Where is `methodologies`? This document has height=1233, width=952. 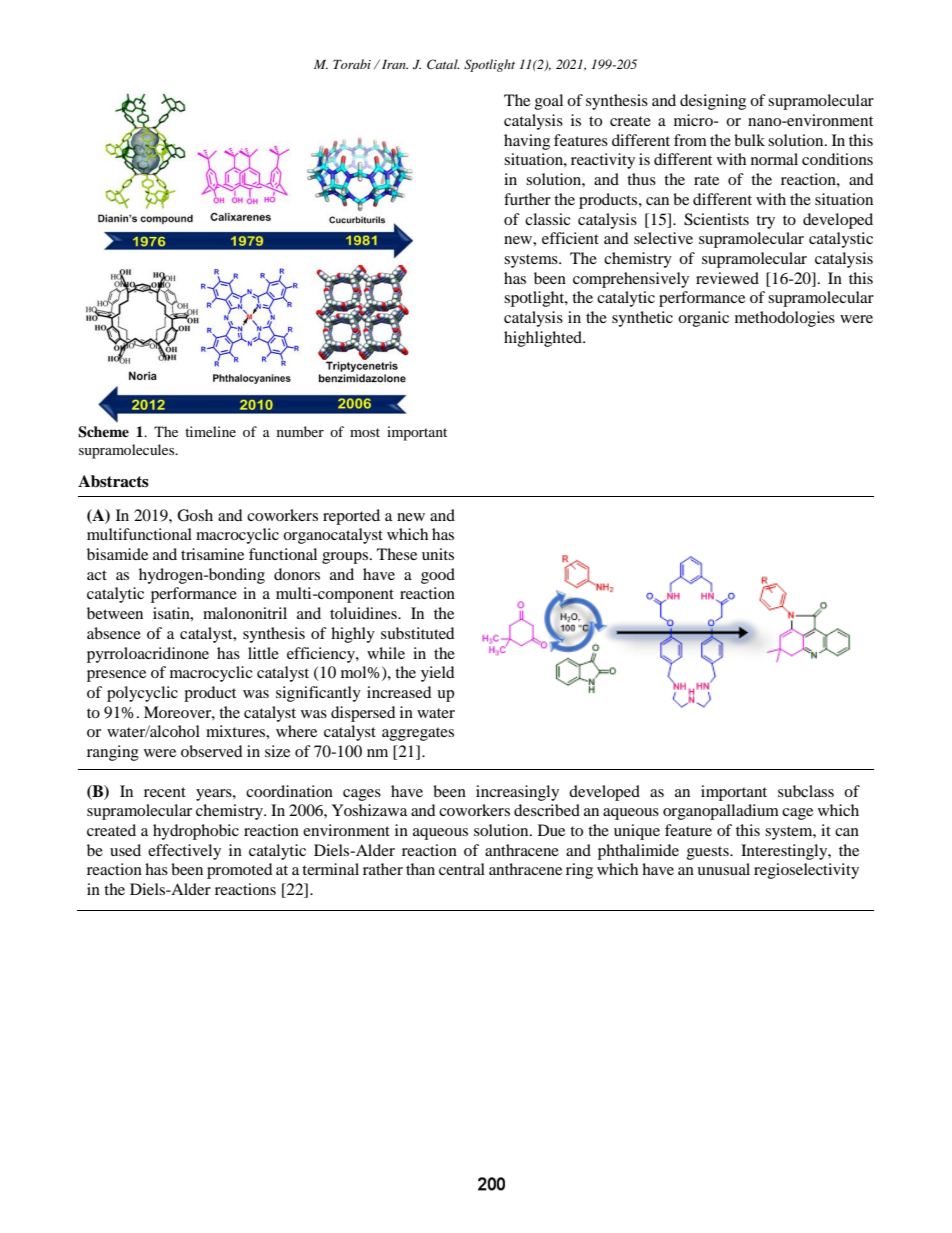 methodologies is located at coordinates (785, 319).
